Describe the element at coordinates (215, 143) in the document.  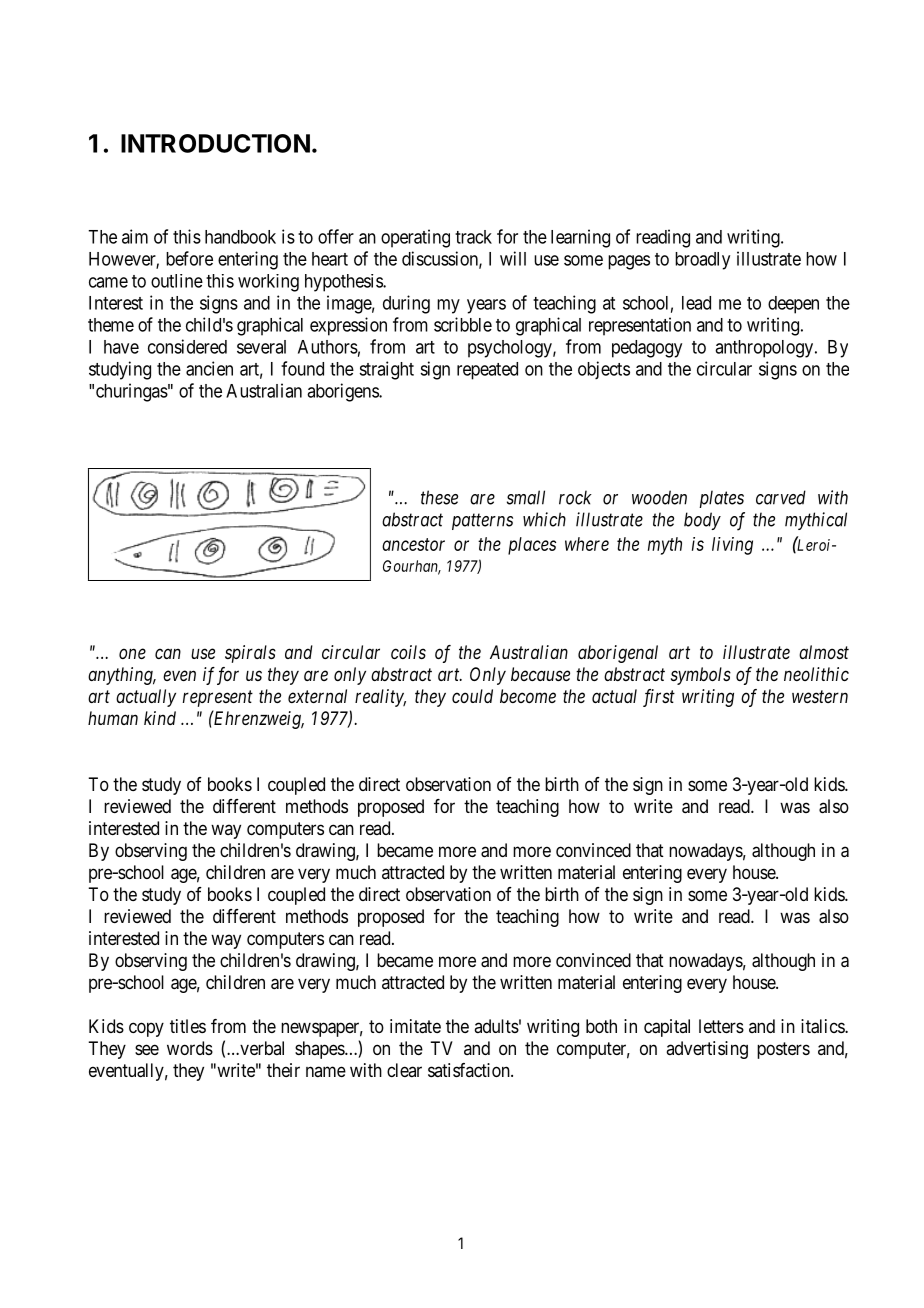
I see `INTRODUCTION` at that location.
